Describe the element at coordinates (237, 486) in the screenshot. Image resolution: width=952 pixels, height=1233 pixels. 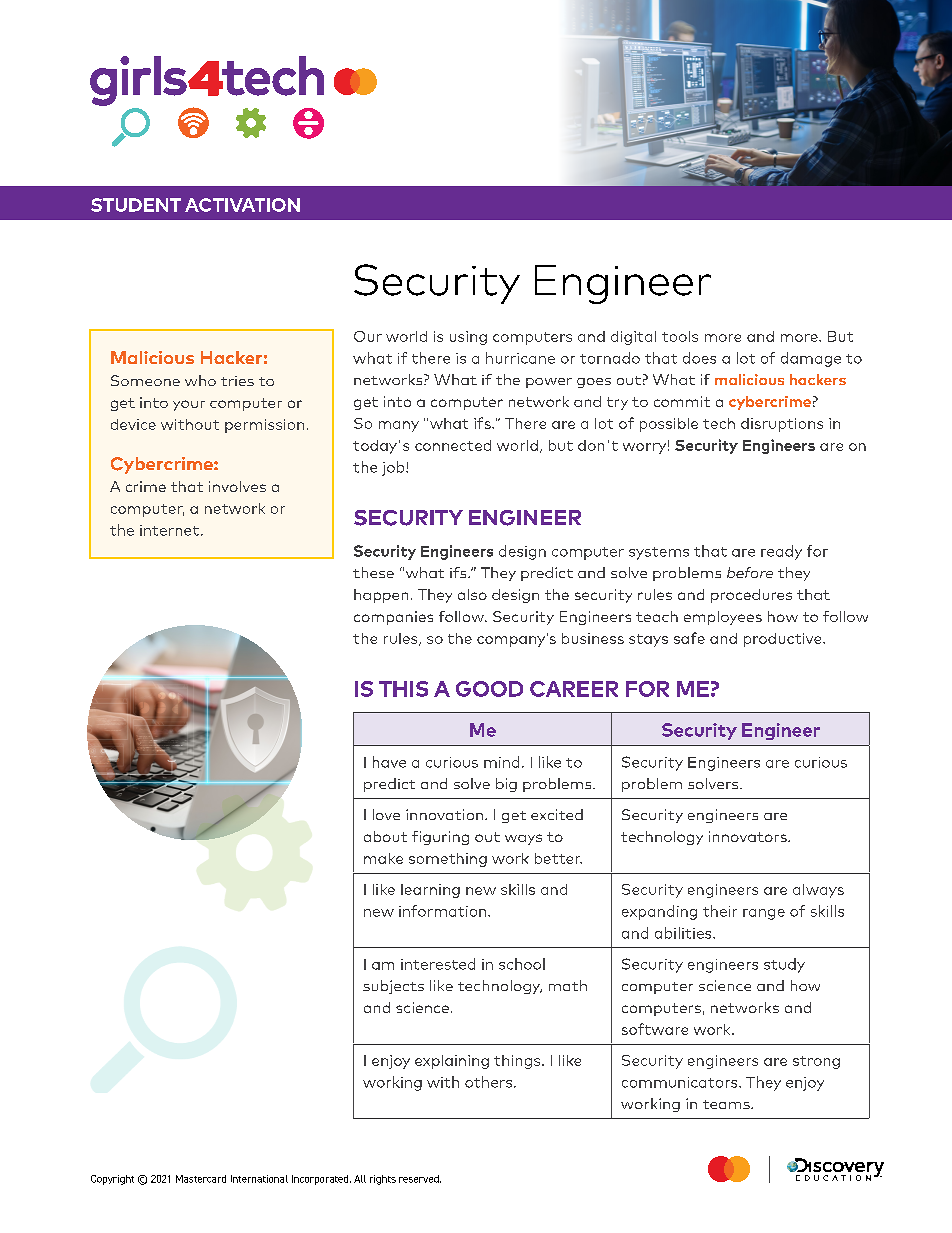
I see `involves` at that location.
